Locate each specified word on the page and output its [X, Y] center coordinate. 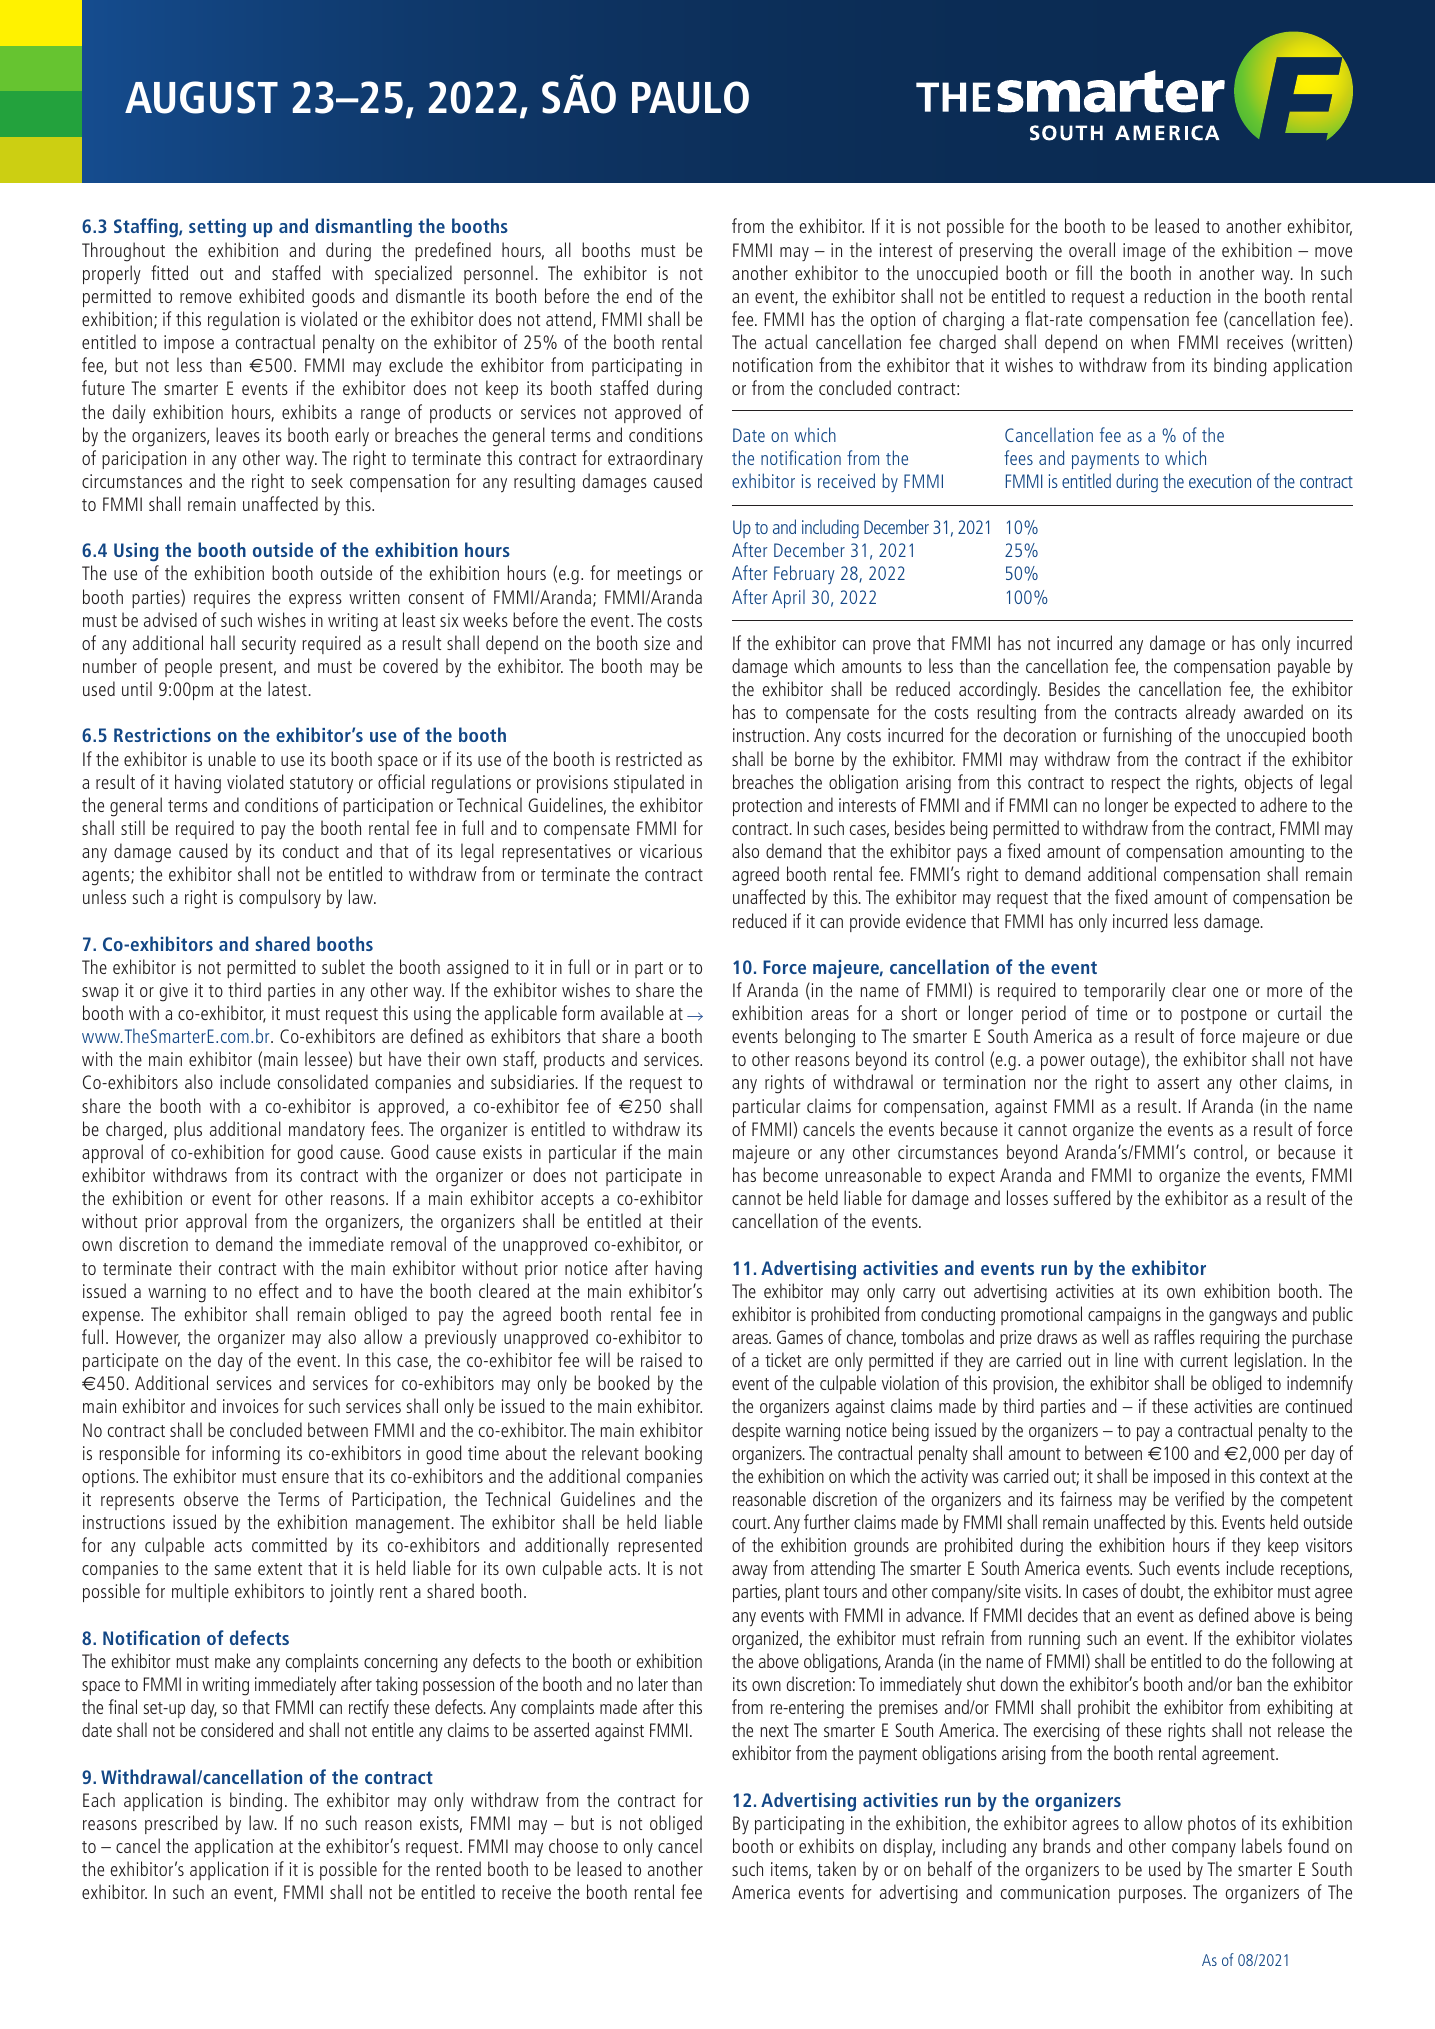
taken [836, 1868]
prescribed [181, 1824]
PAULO [690, 97]
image [1144, 252]
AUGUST [201, 97]
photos [1212, 1824]
